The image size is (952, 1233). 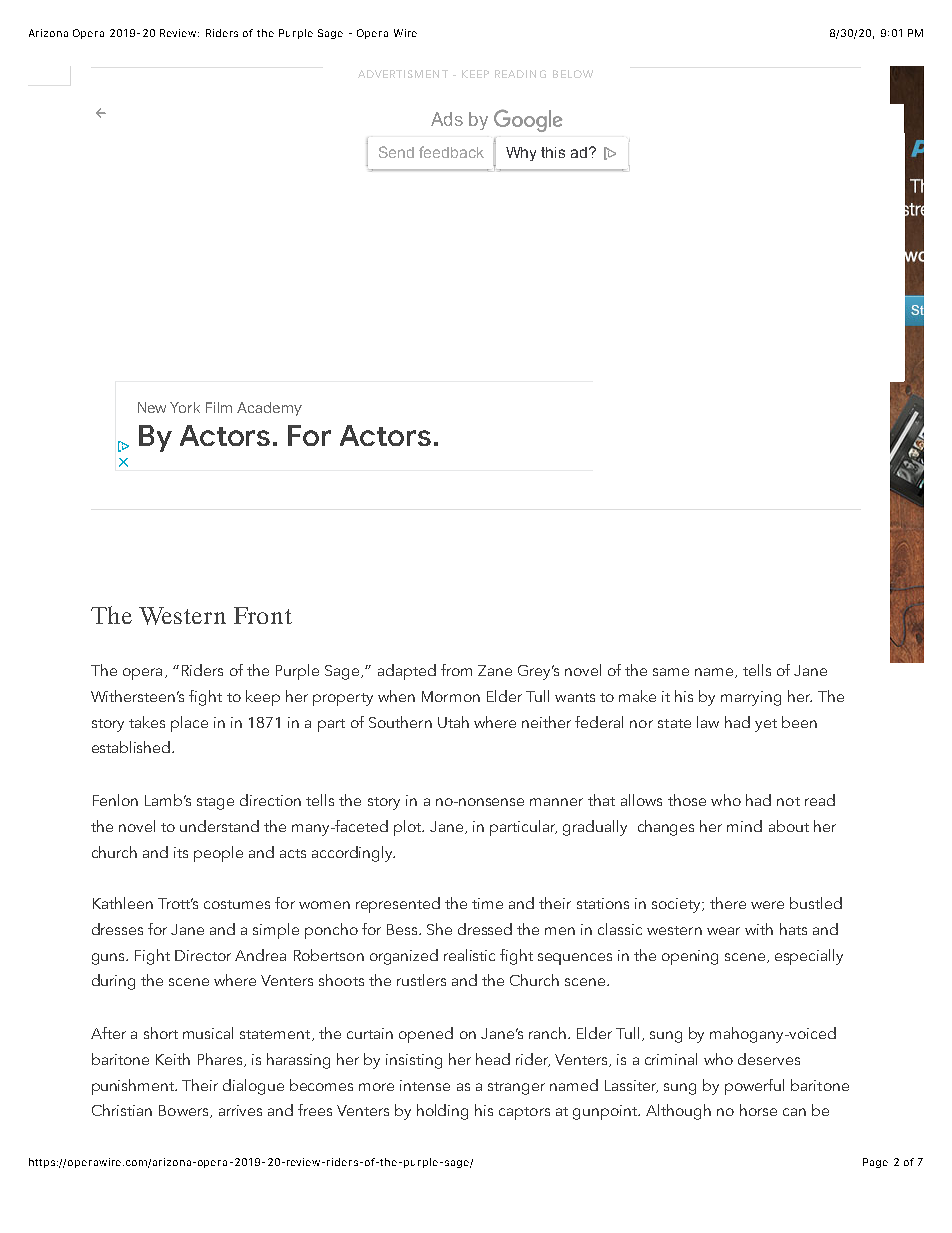 I want to click on BELOW, so click(x=573, y=74).
